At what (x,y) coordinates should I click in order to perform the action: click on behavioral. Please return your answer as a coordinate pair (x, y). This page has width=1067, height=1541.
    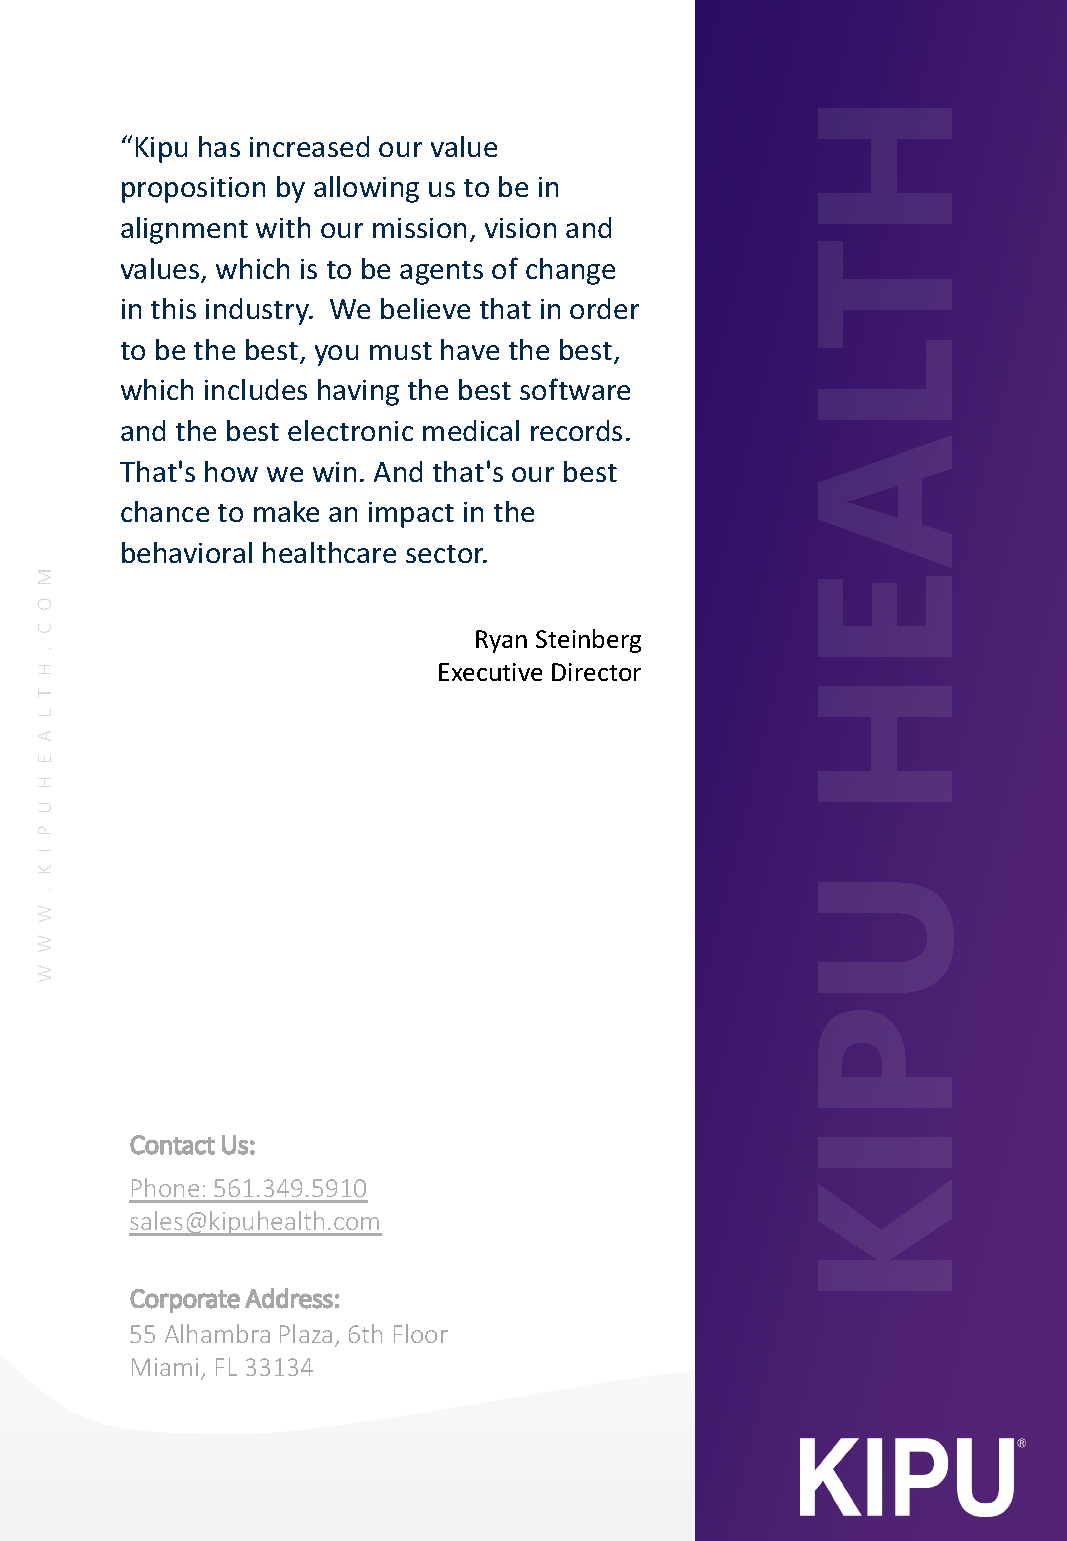
    Looking at the image, I should click on (187, 552).
